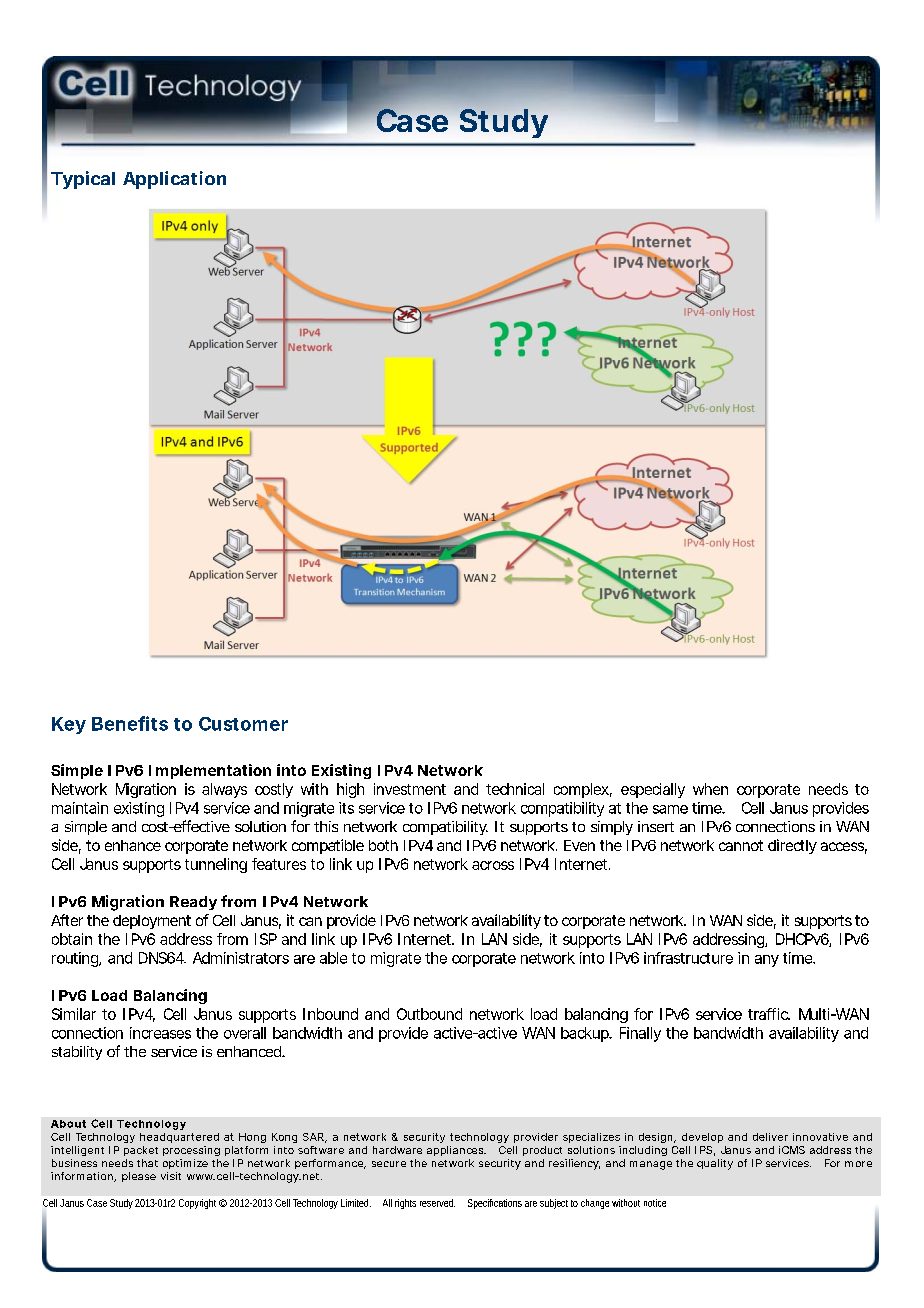 Image resolution: width=924 pixels, height=1308 pixels. I want to click on when, so click(710, 789).
